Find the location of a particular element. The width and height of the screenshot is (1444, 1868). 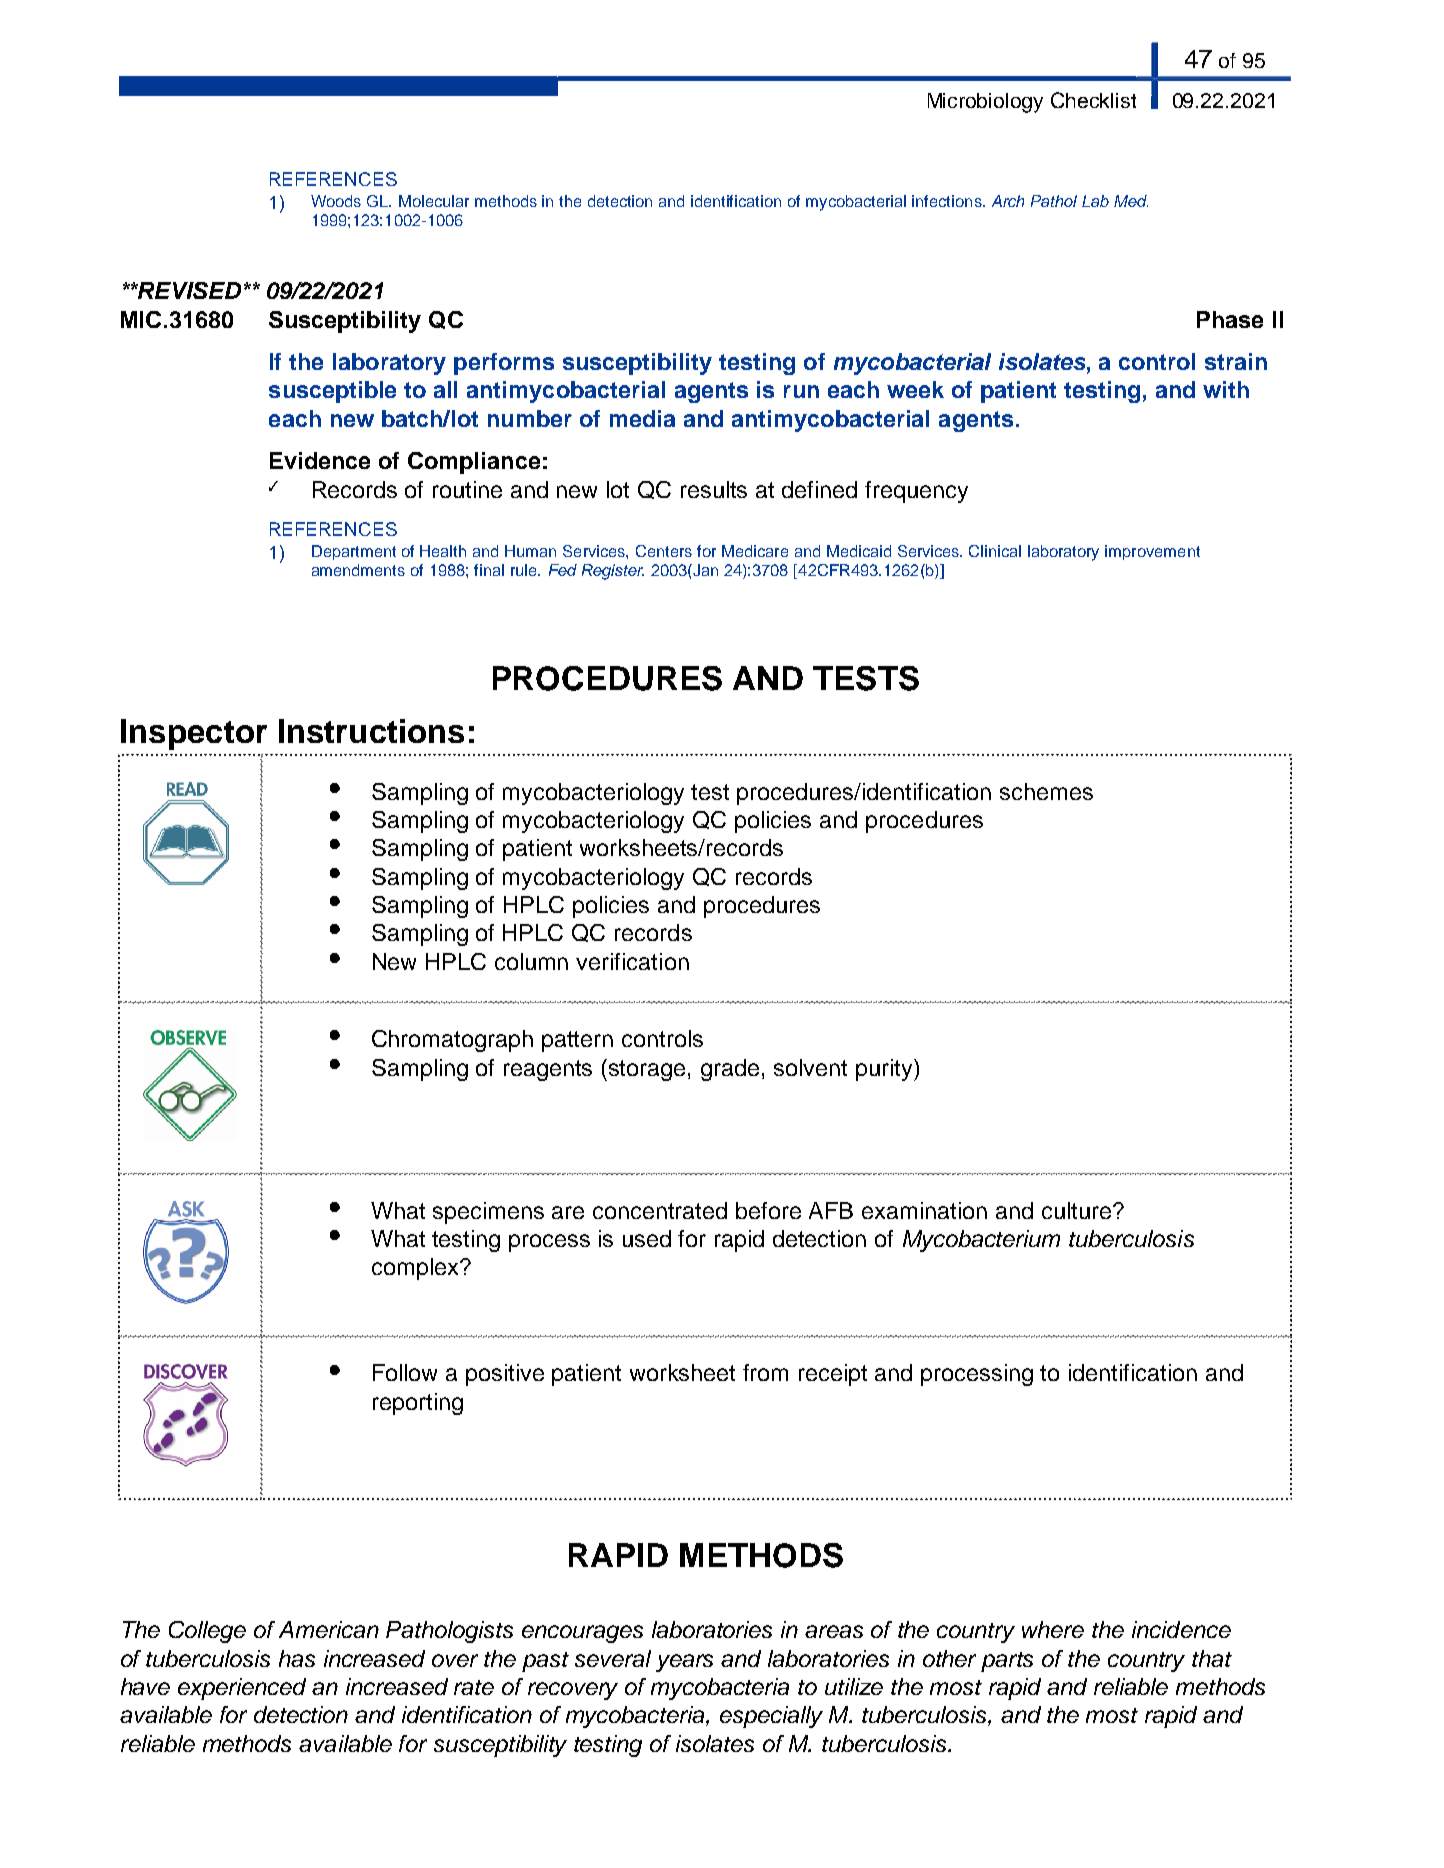

Checklist is located at coordinates (1093, 100).
